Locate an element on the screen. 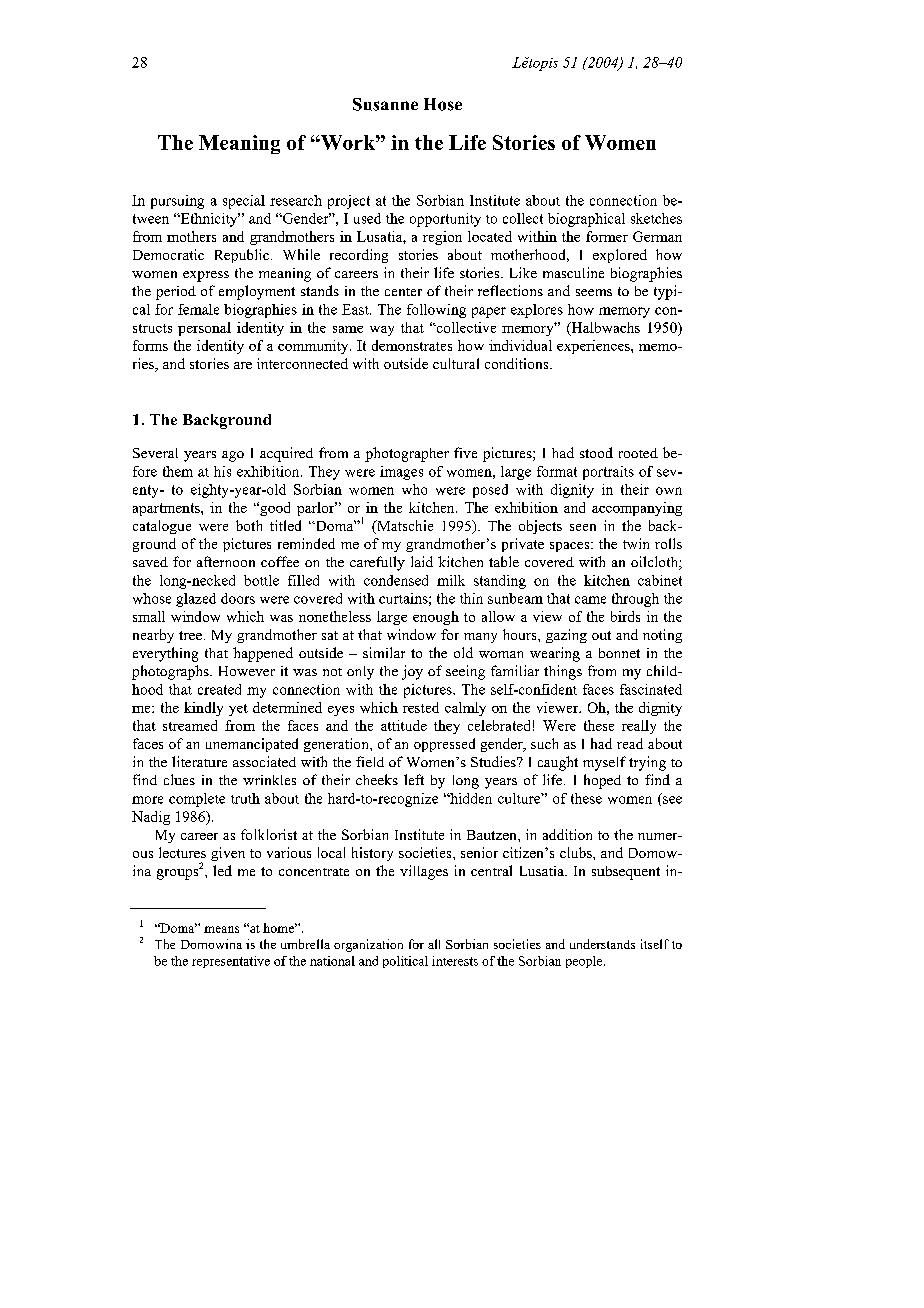 The width and height of the screenshot is (924, 1308). means is located at coordinates (221, 929).
